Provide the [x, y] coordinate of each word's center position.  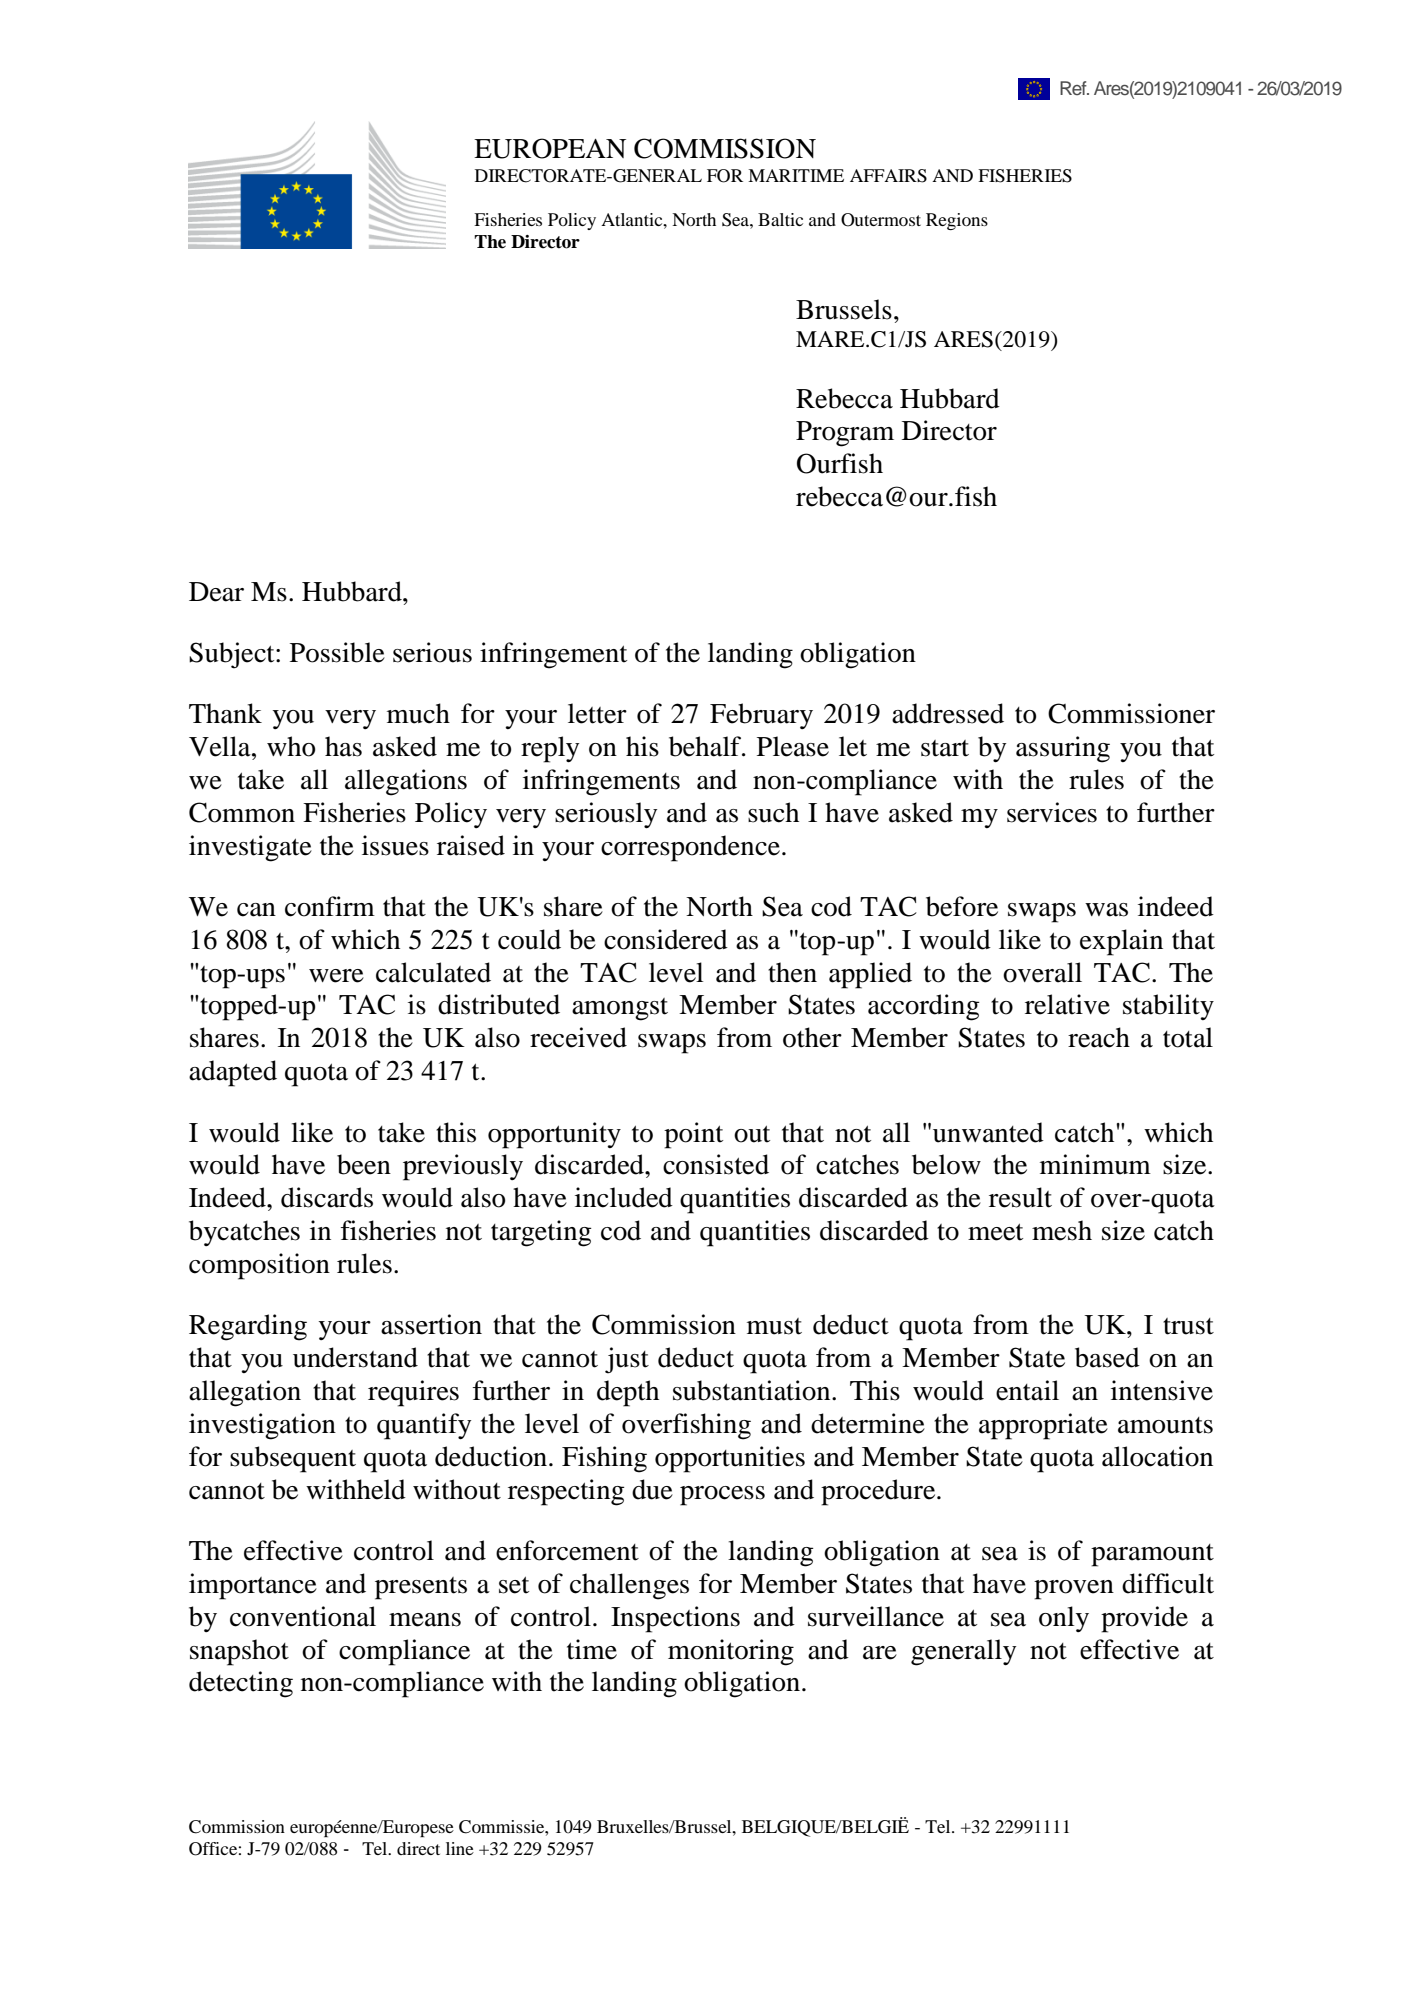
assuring [1063, 749]
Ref [1074, 88]
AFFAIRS [888, 176]
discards [327, 1197]
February [761, 716]
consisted [716, 1164]
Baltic [780, 219]
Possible [337, 652]
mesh [1062, 1230]
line [460, 1848]
